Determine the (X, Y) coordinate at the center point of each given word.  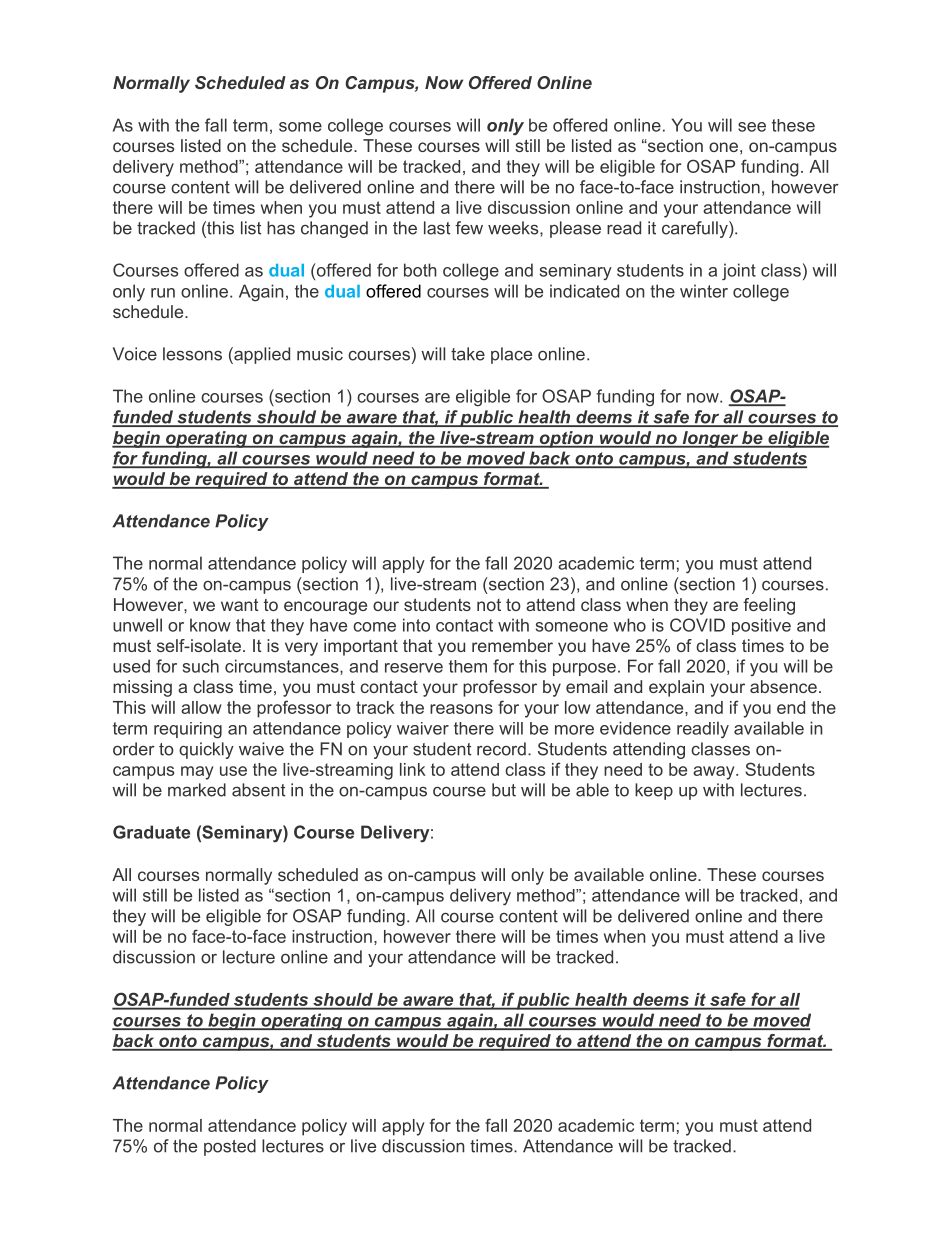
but (504, 790)
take (468, 354)
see (752, 127)
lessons (192, 354)
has (281, 228)
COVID (697, 625)
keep (654, 791)
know (210, 625)
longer (710, 439)
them (468, 666)
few (469, 228)
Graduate (151, 832)
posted (230, 1147)
